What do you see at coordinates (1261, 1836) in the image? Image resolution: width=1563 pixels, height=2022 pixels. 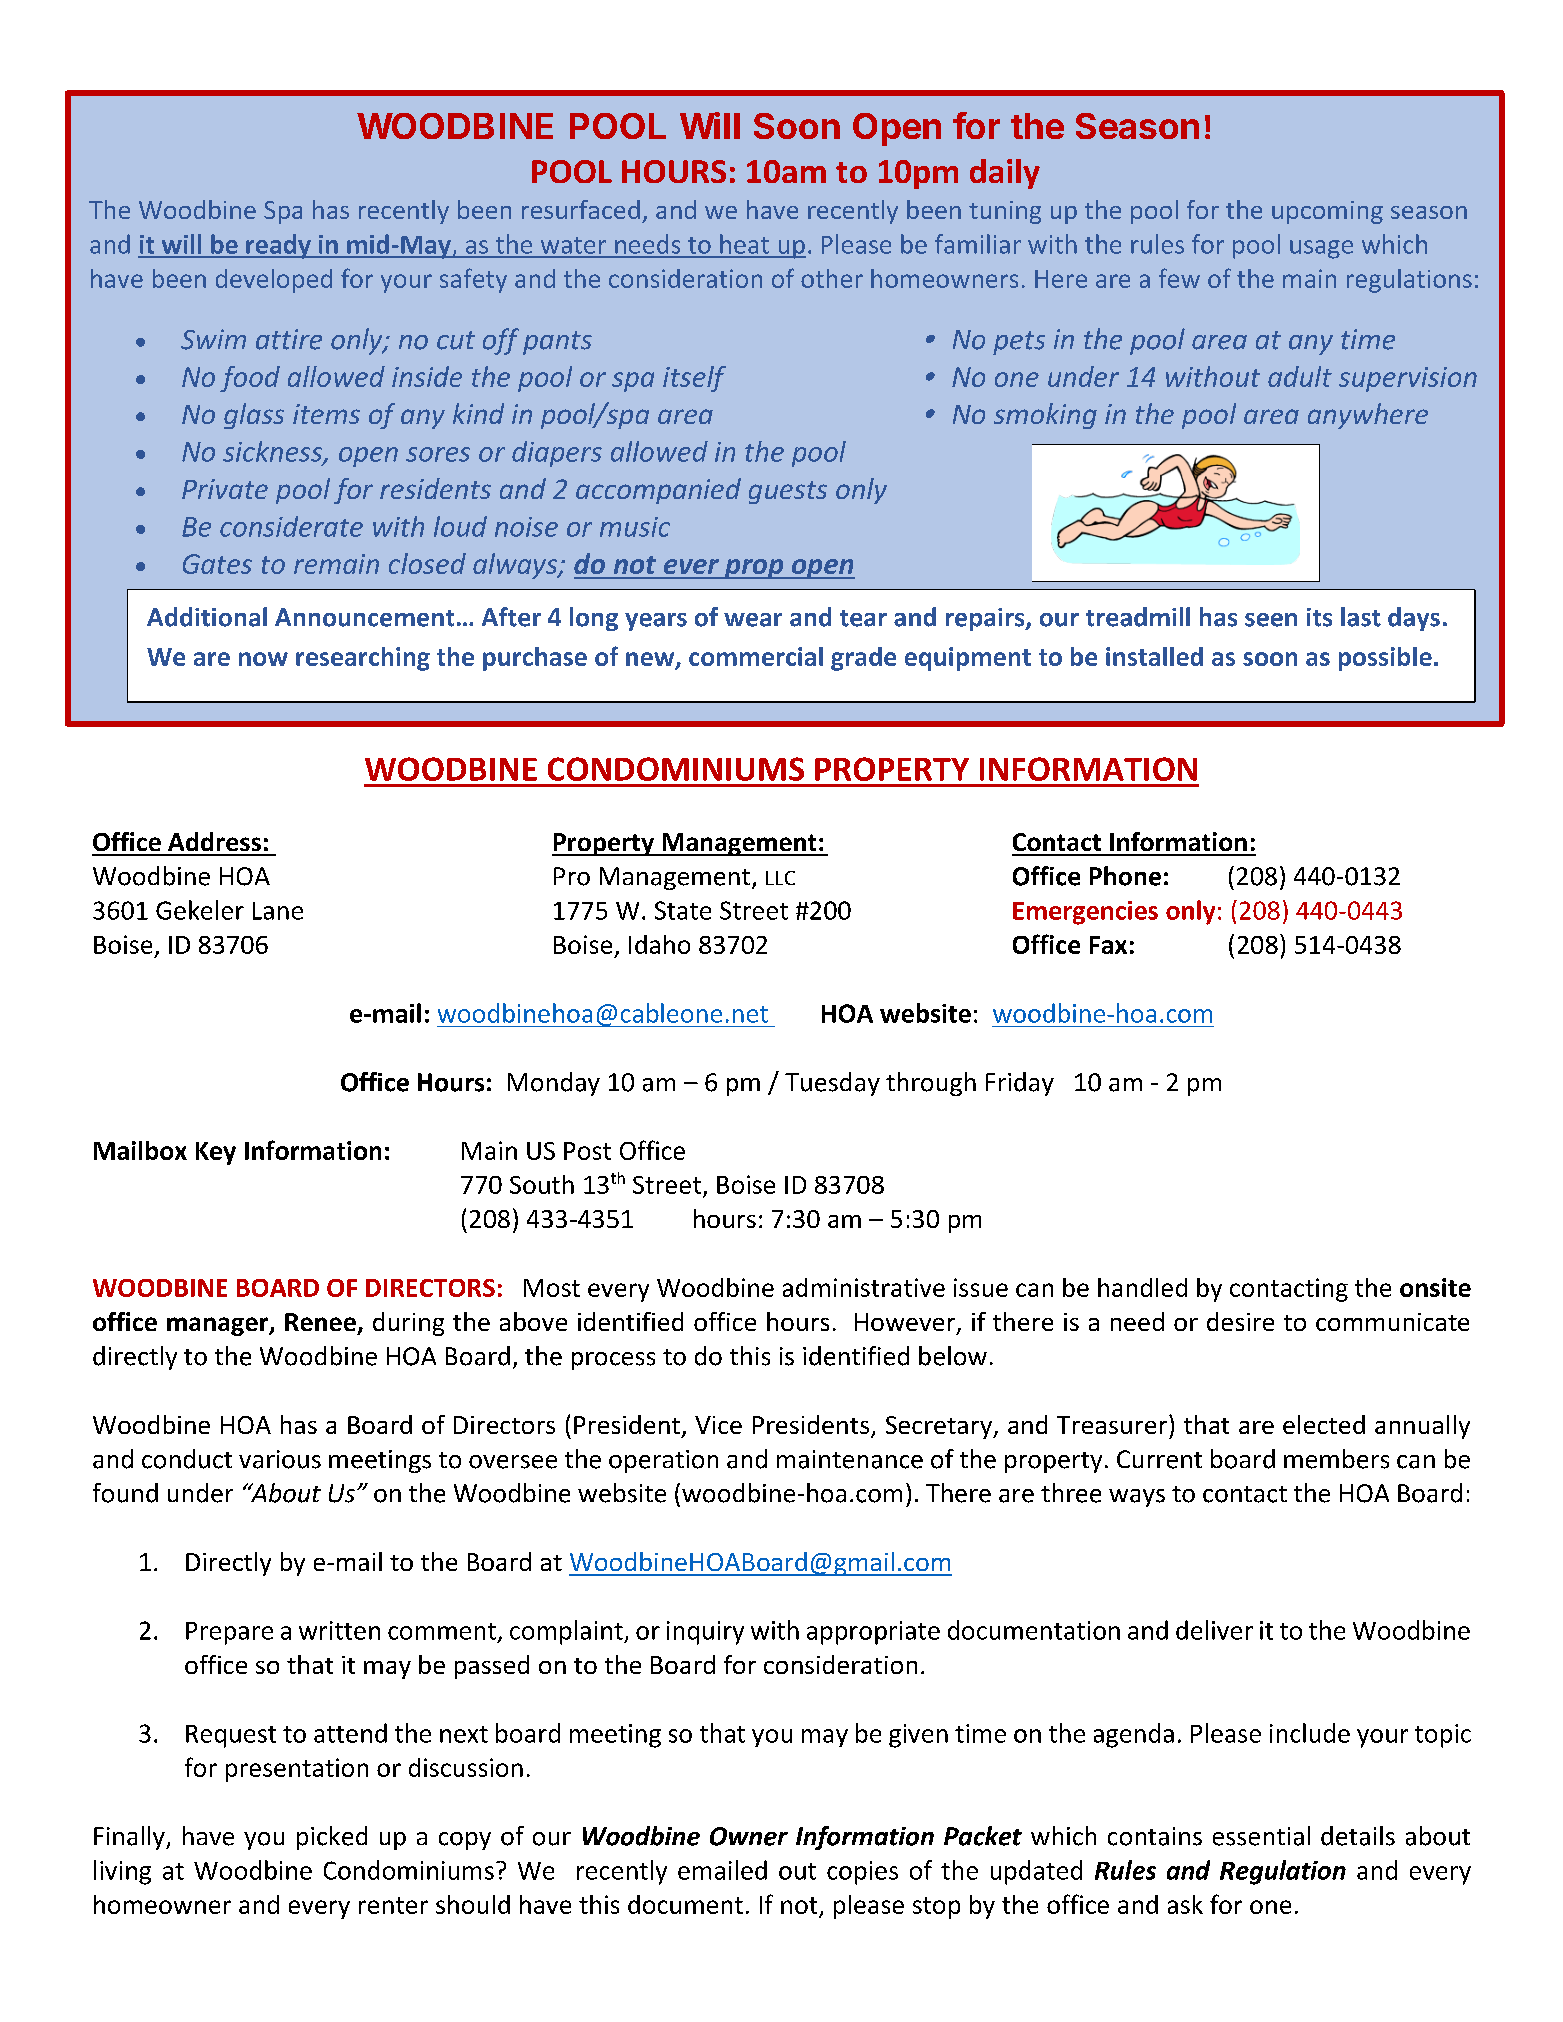 I see `essential` at bounding box center [1261, 1836].
